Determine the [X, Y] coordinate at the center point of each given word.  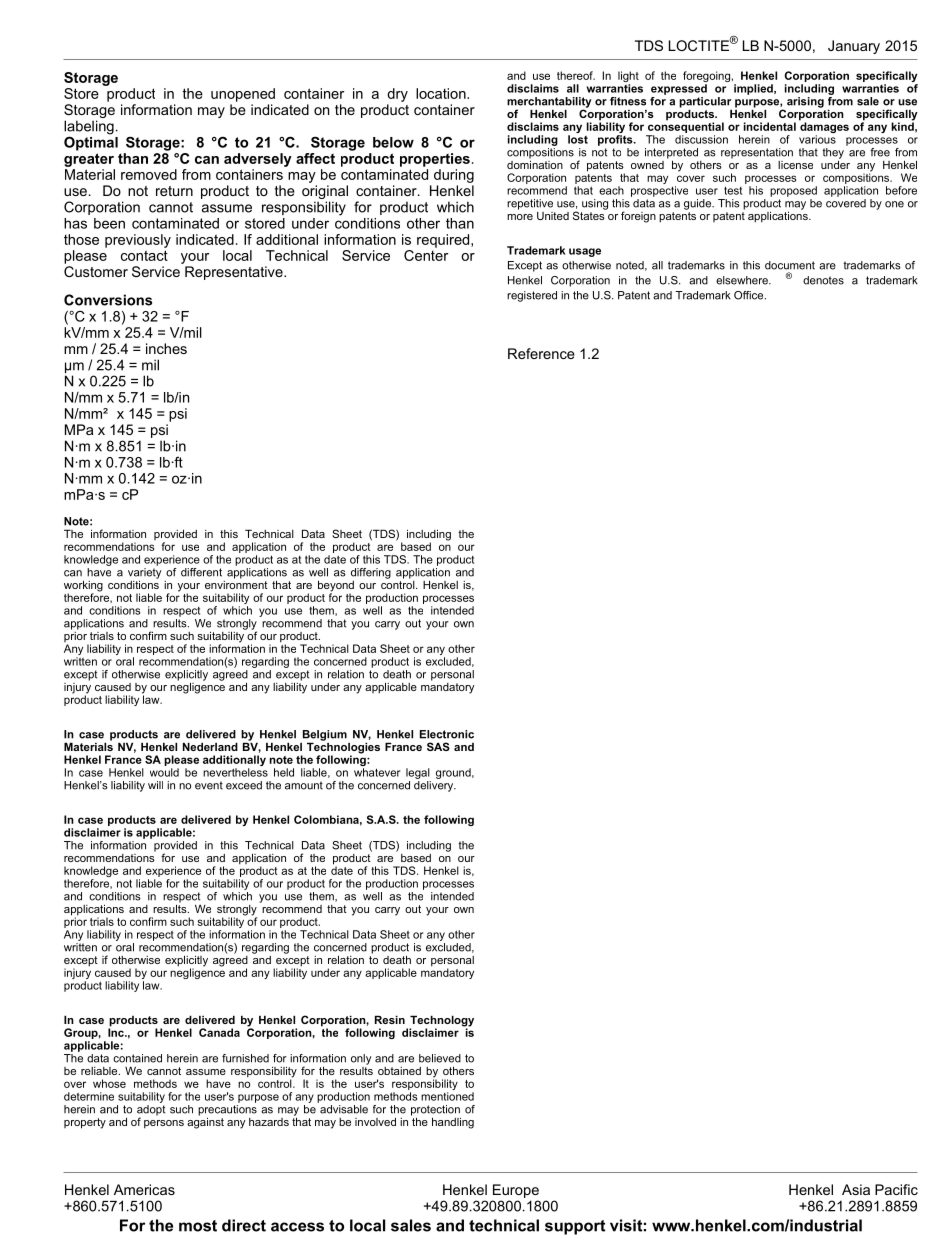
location [442, 93]
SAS [438, 746]
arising [805, 102]
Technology [442, 1022]
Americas [144, 1189]
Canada [219, 1032]
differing [371, 573]
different [201, 572]
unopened [243, 95]
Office [750, 295]
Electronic [447, 734]
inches [166, 348]
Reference [541, 353]
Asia [856, 1189]
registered [532, 296]
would [164, 772]
